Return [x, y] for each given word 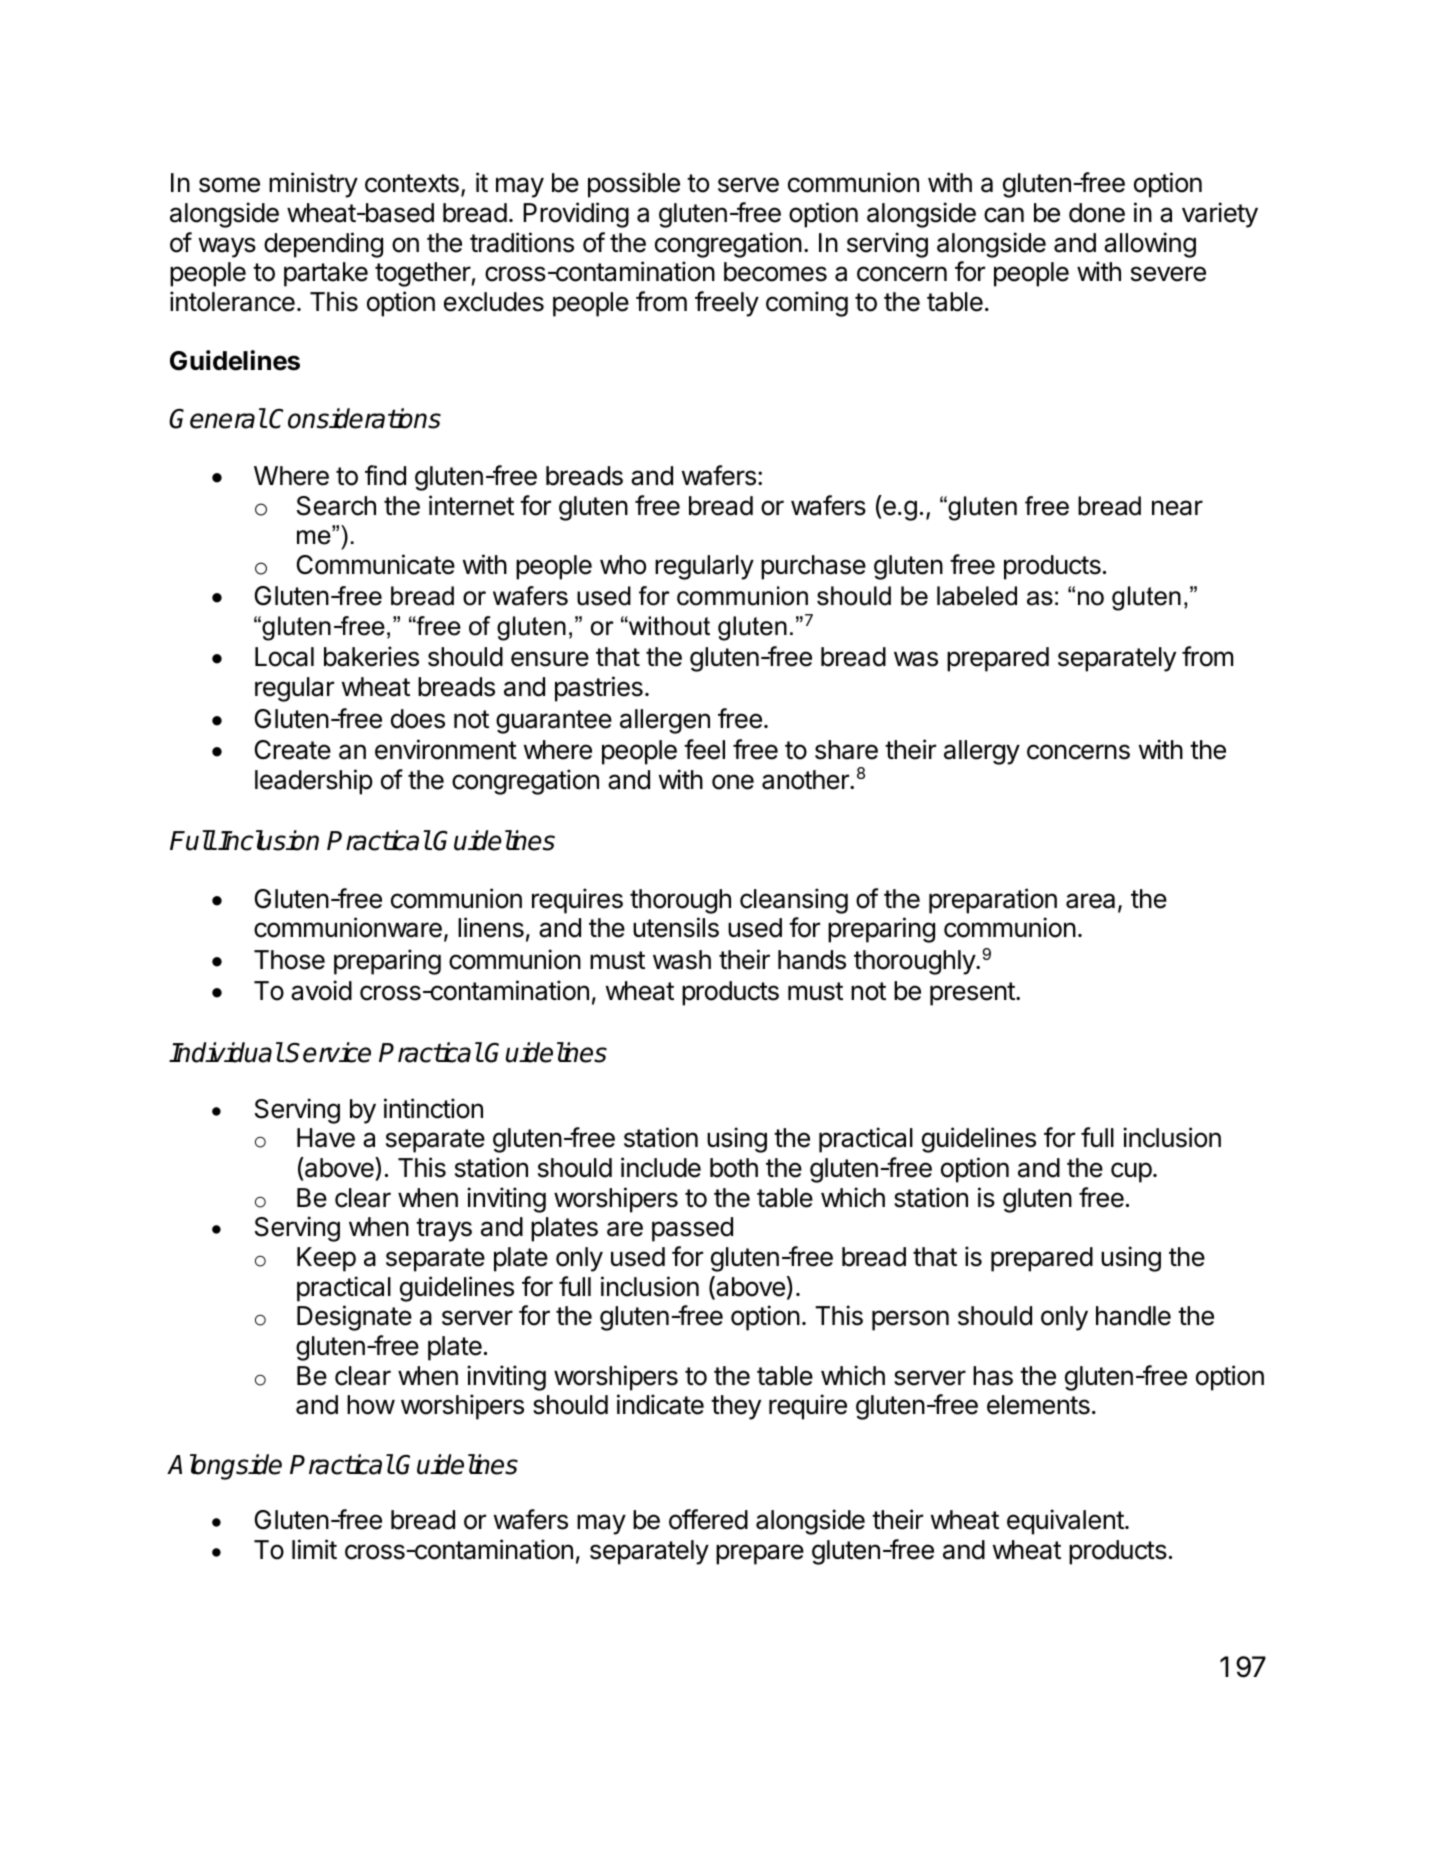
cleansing [794, 901]
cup [1131, 1172]
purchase [813, 567]
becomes [775, 272]
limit [314, 1549]
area [1090, 901]
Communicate [376, 564]
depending [323, 245]
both [734, 1168]
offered [708, 1519]
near [1177, 508]
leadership [314, 782]
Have [326, 1138]
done [1097, 213]
